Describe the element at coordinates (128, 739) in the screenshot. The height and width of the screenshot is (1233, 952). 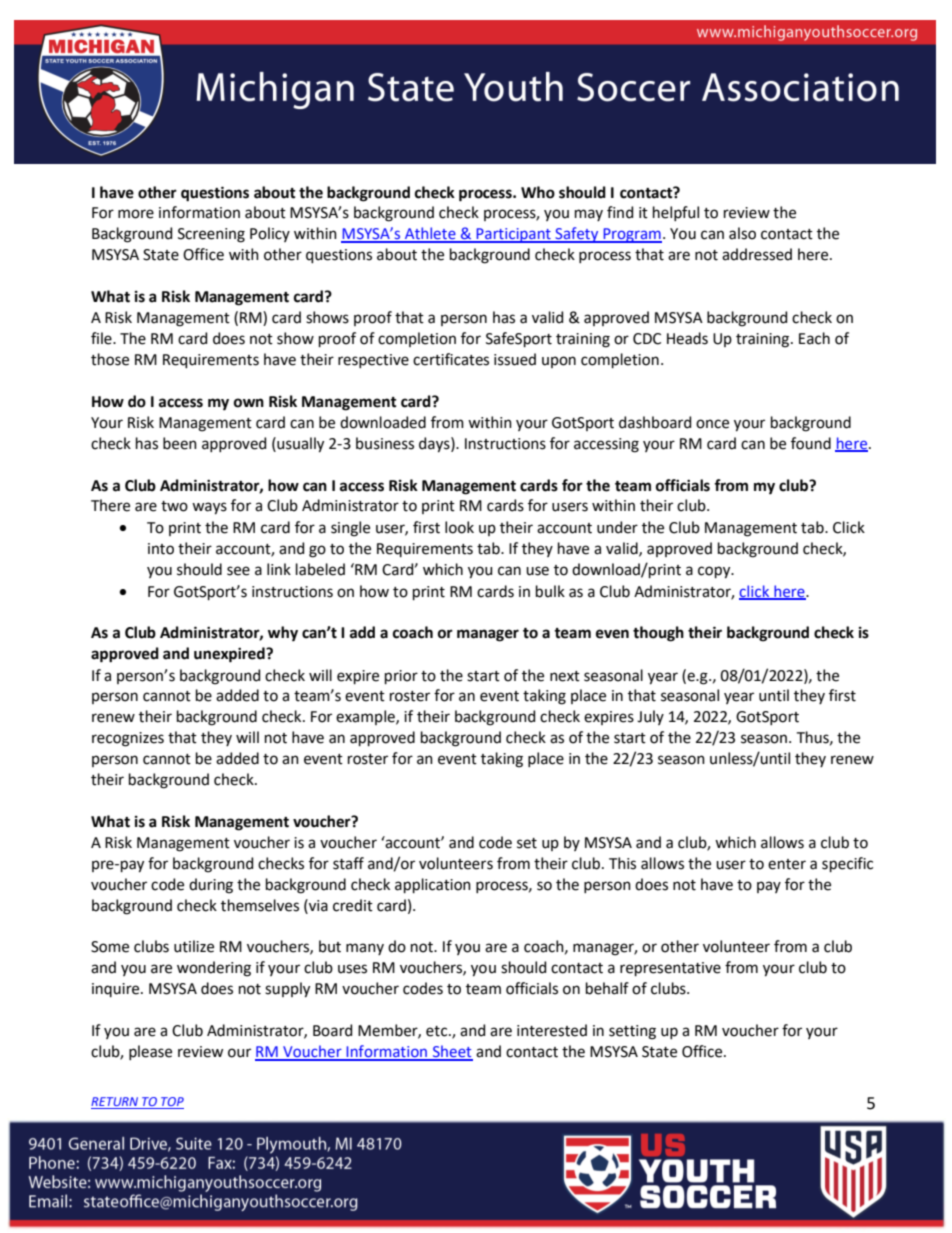
I see `recognizes` at that location.
